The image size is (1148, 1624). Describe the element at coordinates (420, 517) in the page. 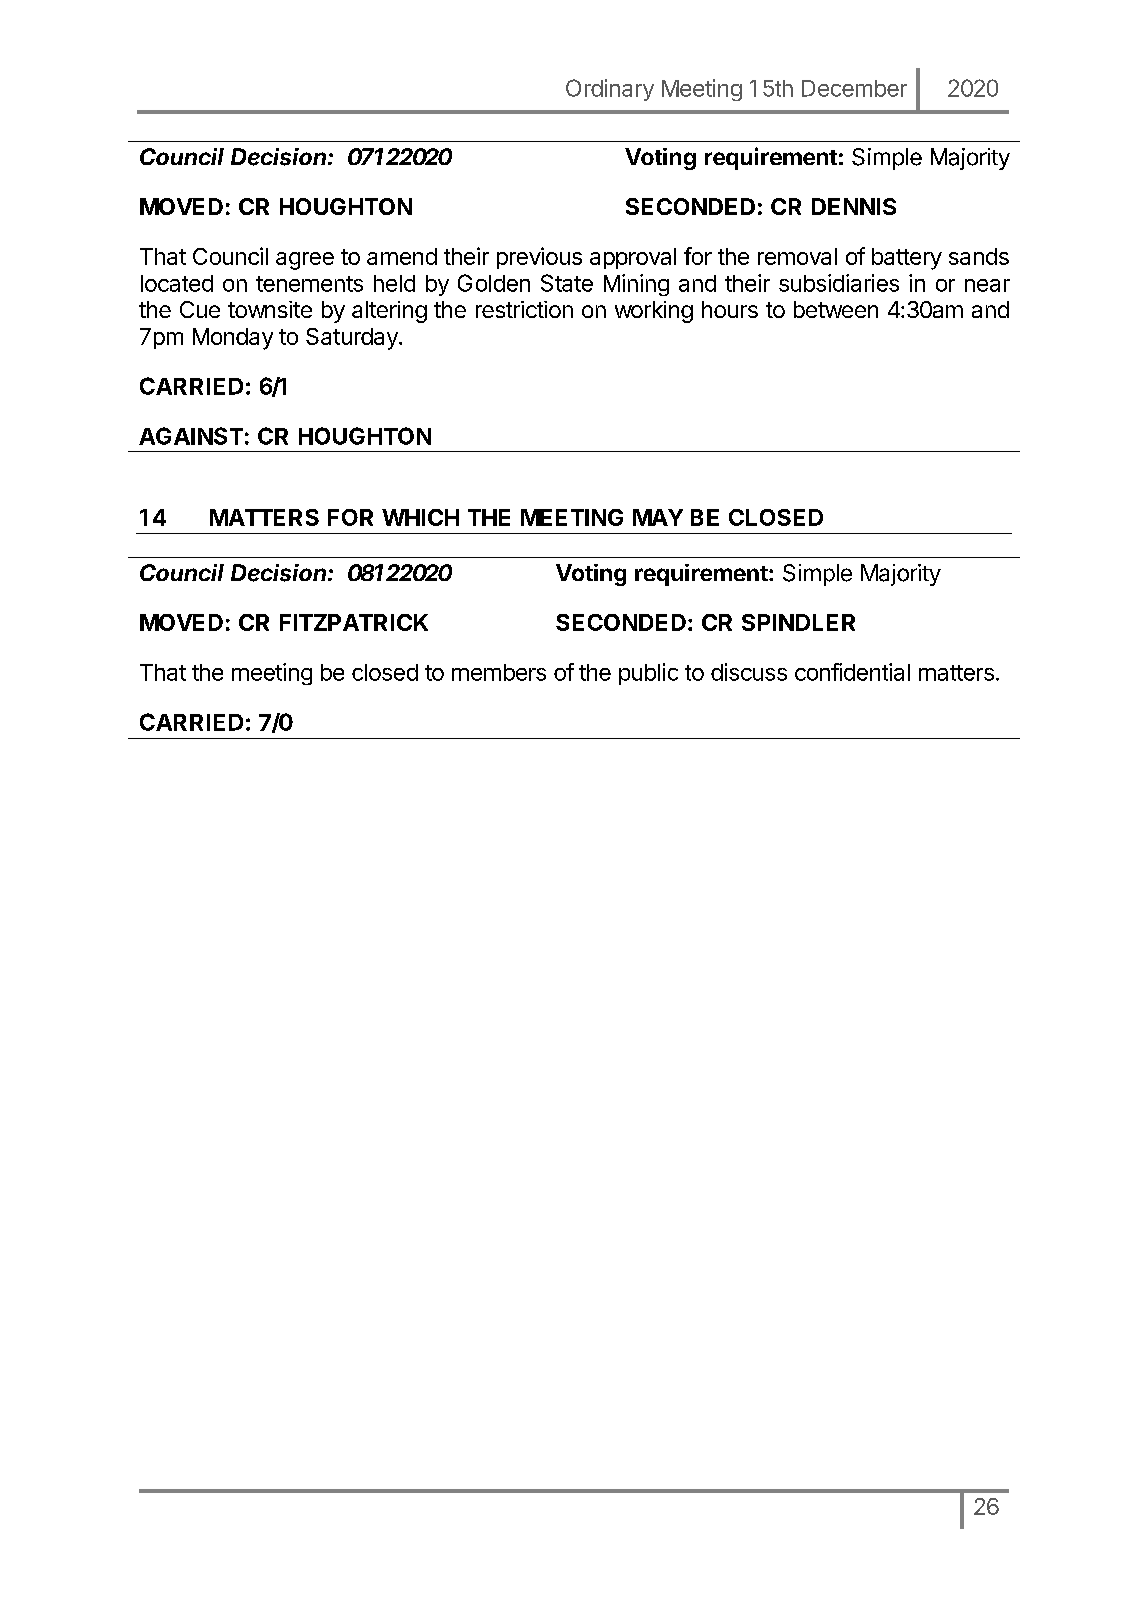

I see `WHICH` at that location.
